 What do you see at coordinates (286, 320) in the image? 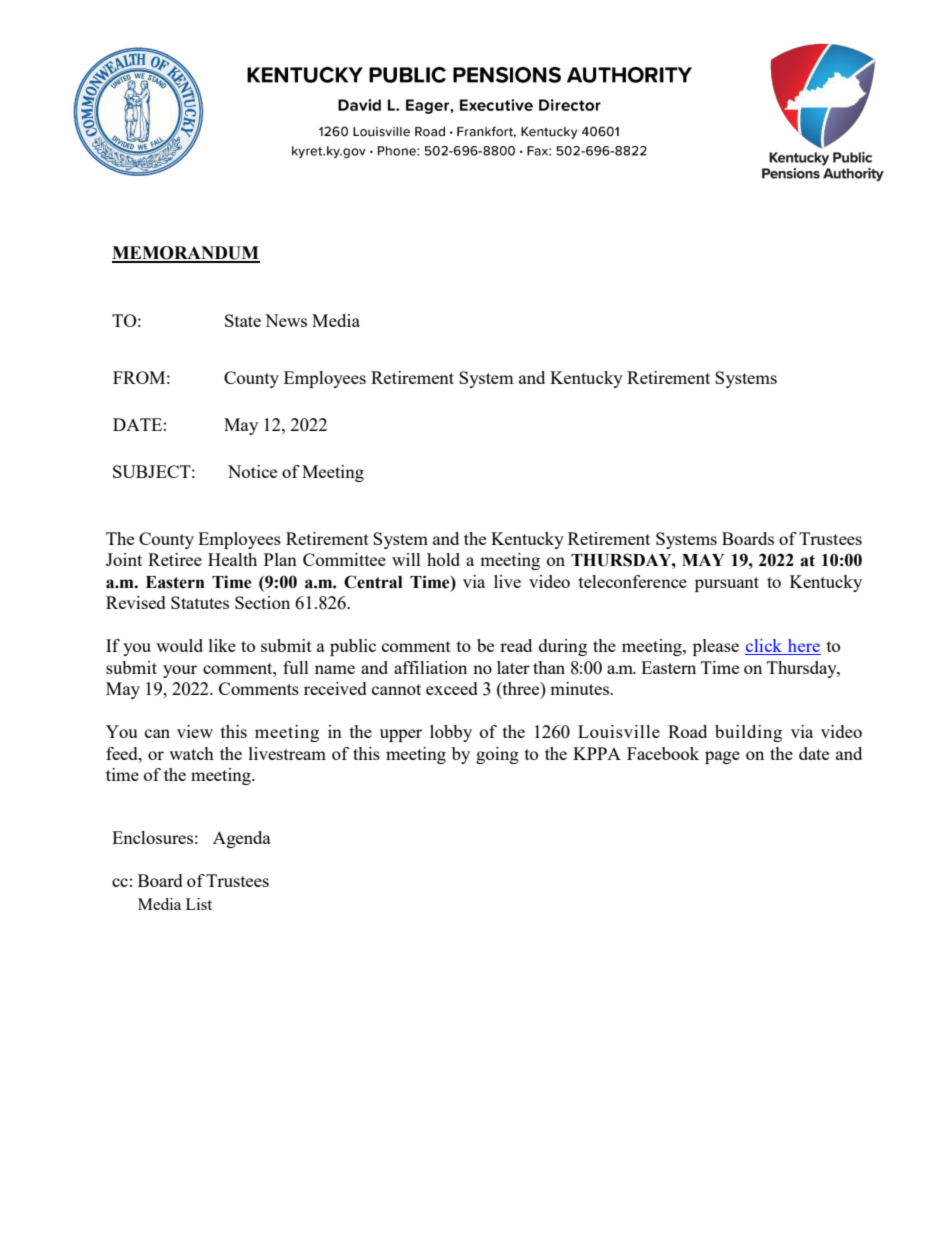
I see `News` at bounding box center [286, 320].
